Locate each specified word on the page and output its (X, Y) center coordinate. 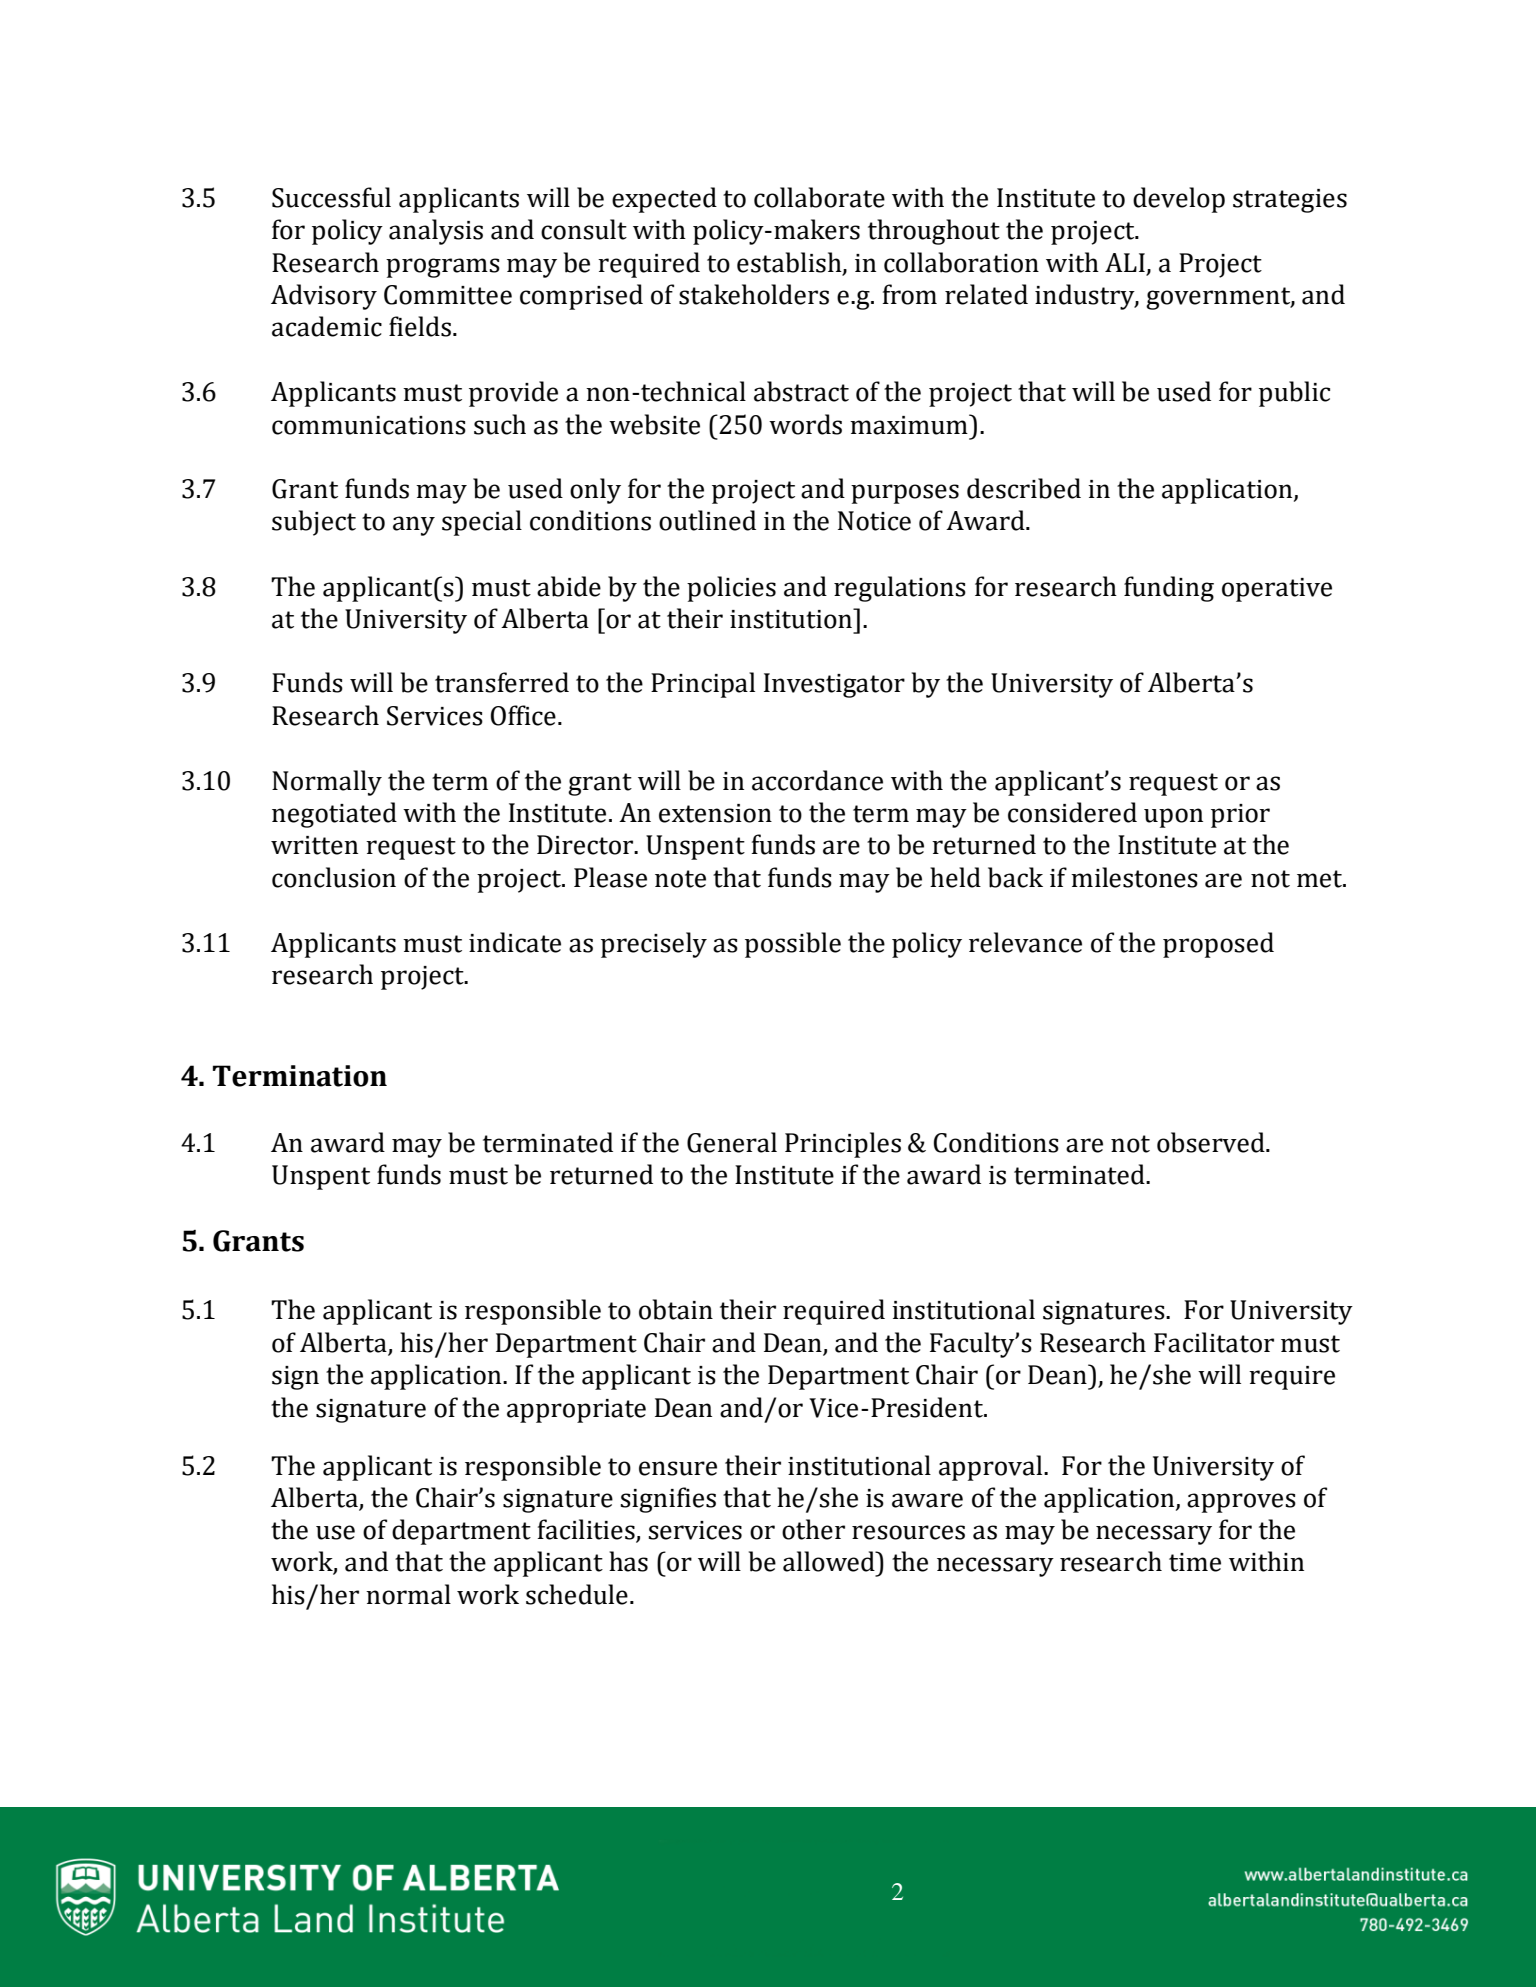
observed (1212, 1142)
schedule (577, 1594)
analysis (436, 232)
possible (793, 945)
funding (1169, 589)
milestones (1134, 877)
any (414, 526)
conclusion (334, 877)
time (1195, 1562)
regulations (900, 589)
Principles (843, 1145)
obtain (676, 1309)
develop (1179, 200)
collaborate (819, 197)
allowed (830, 1561)
